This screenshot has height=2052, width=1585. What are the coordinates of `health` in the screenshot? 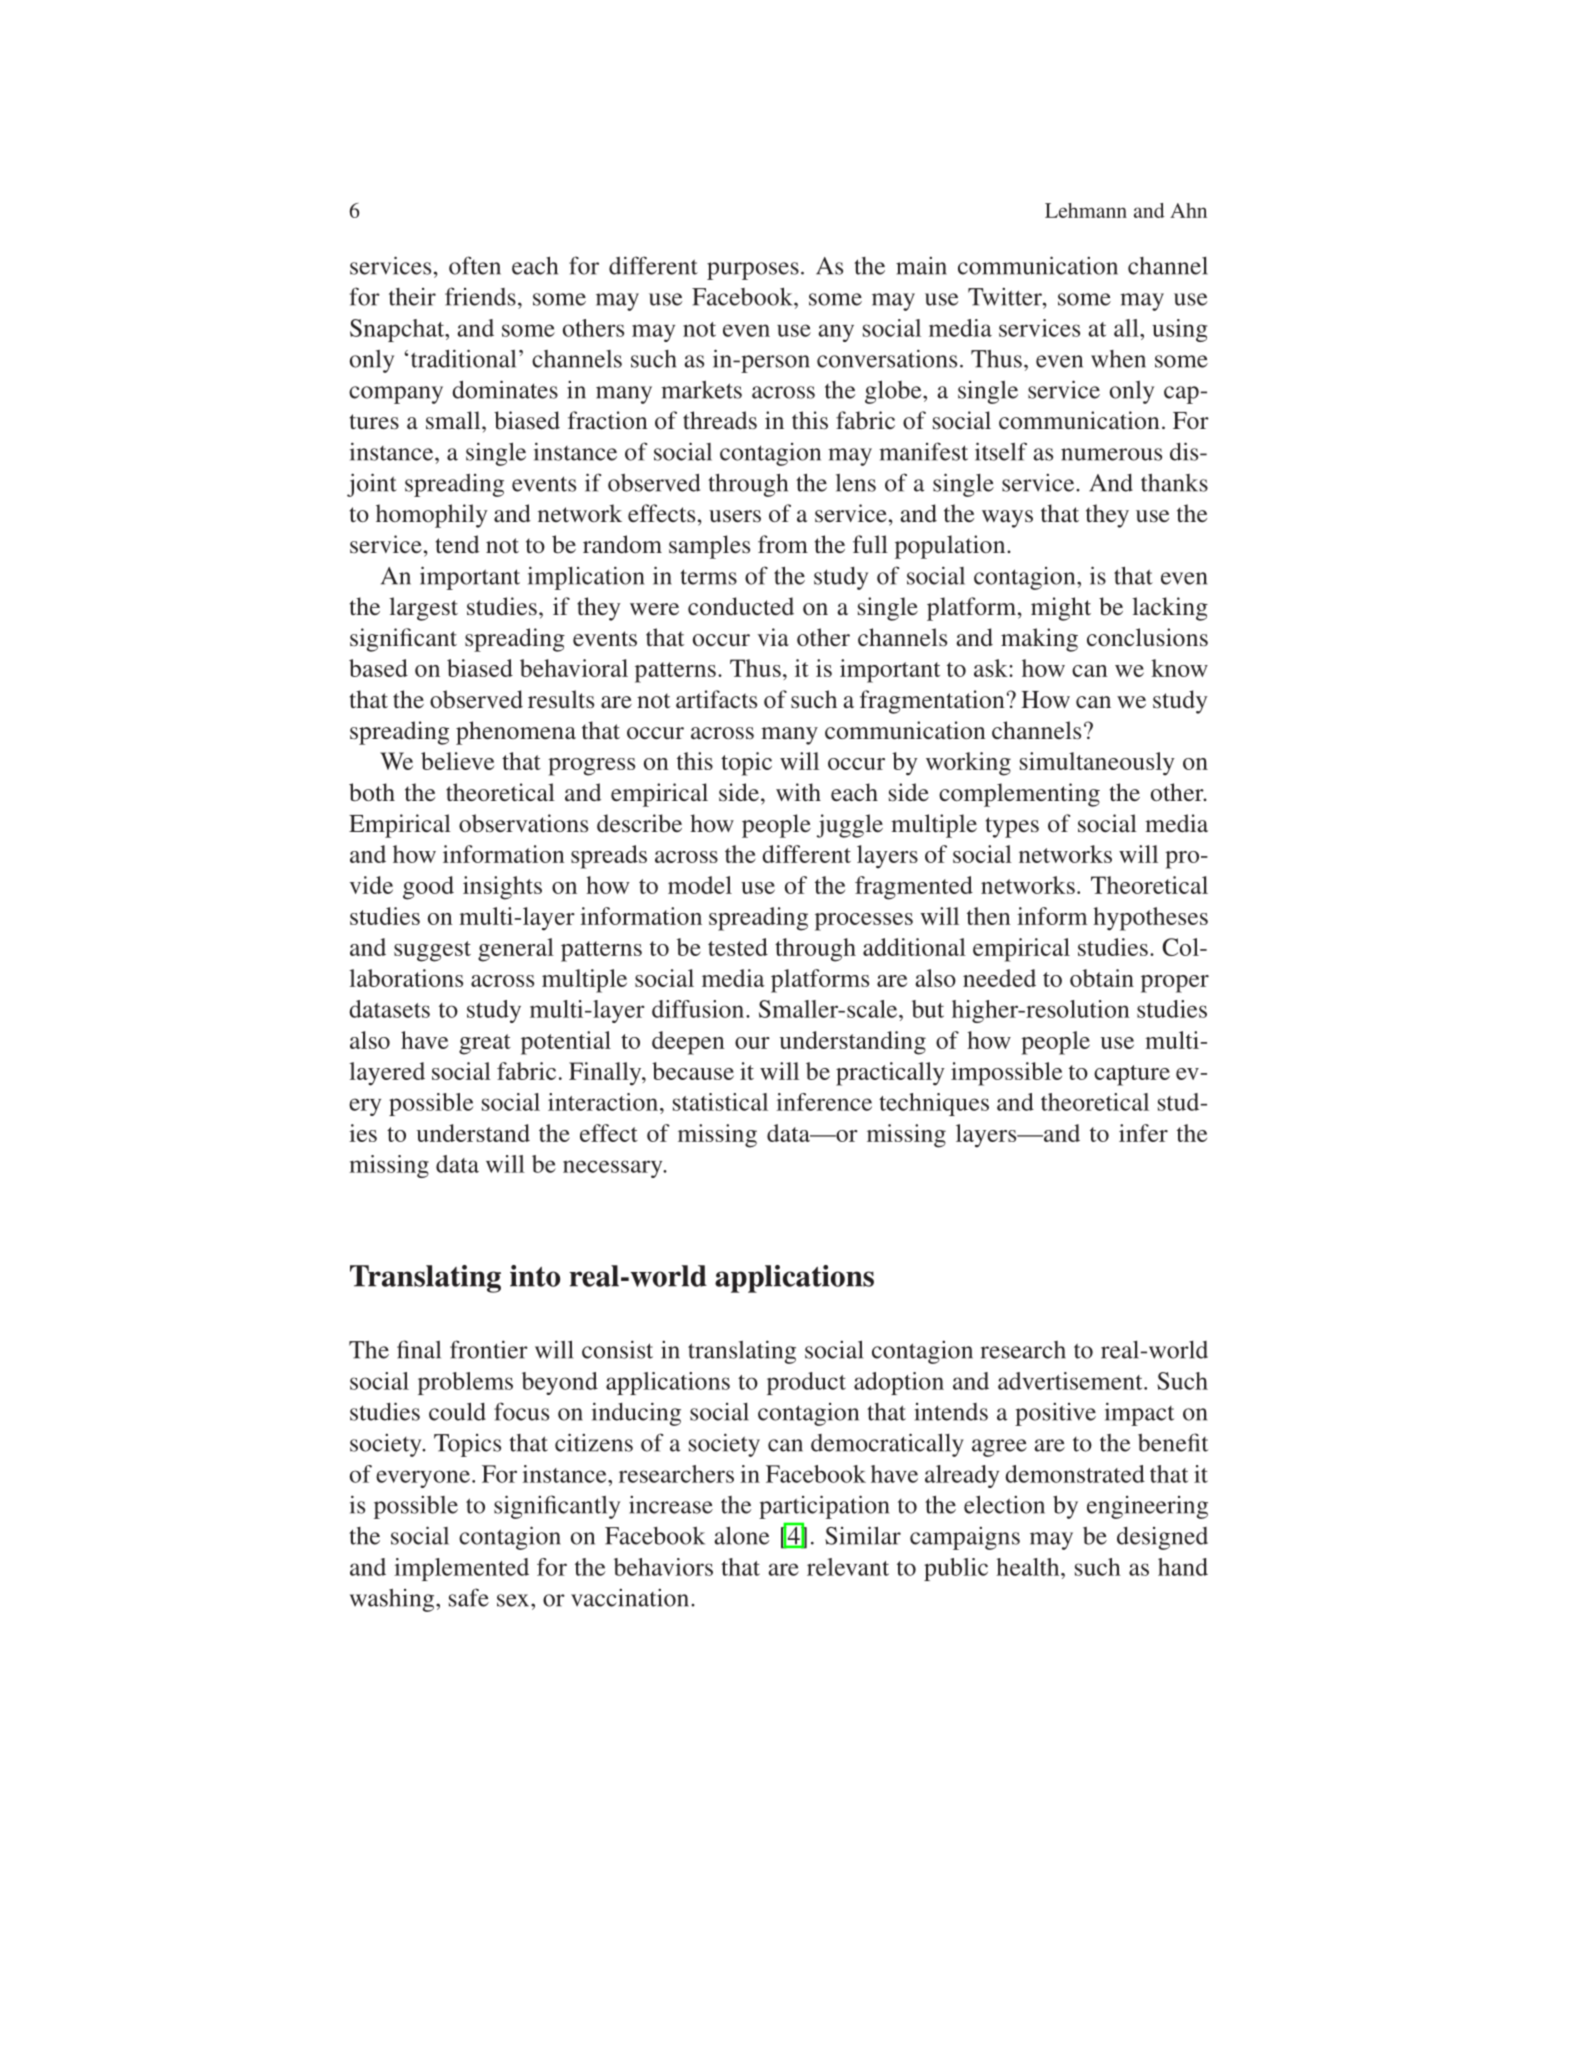 It's located at (1029, 1567).
